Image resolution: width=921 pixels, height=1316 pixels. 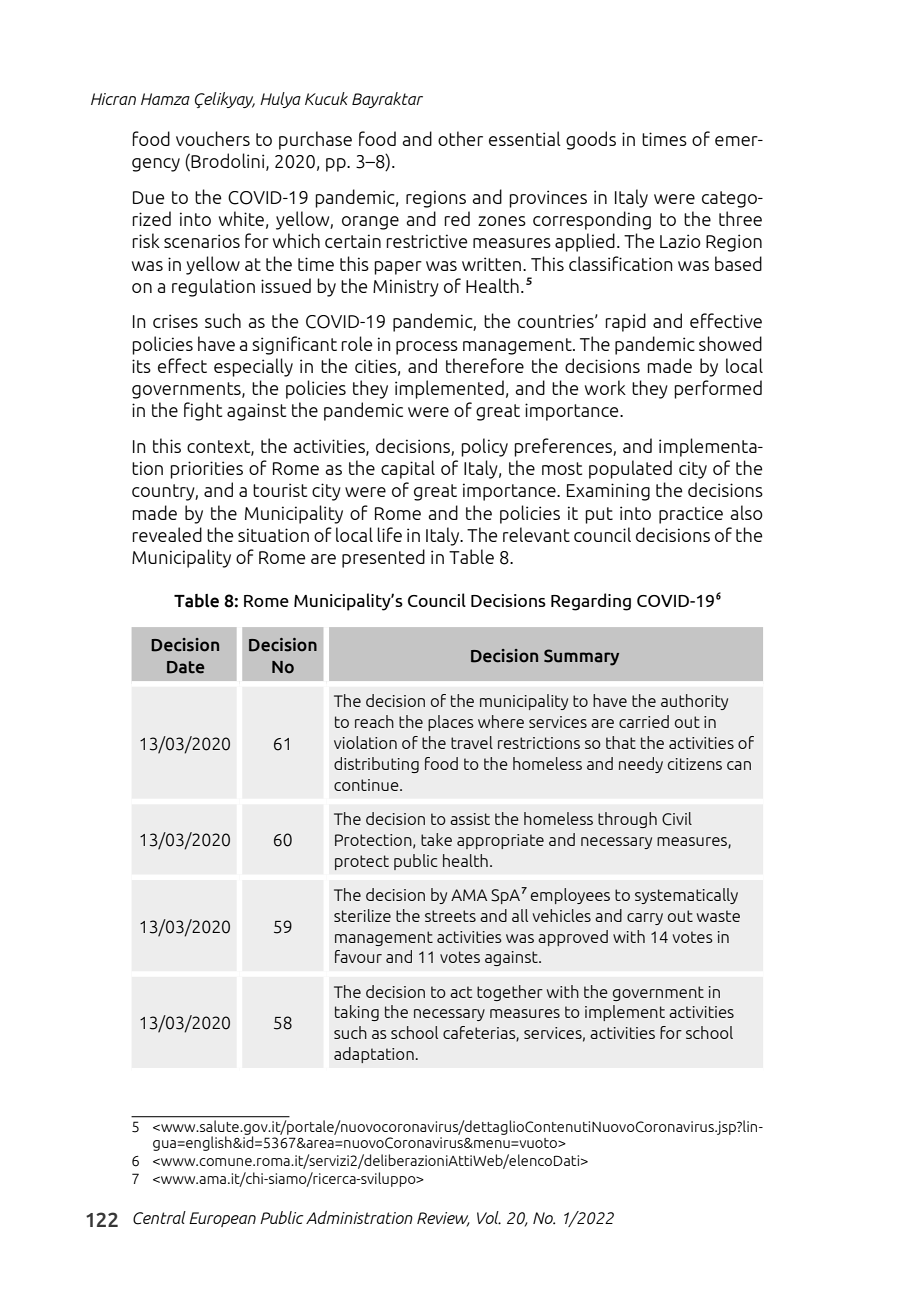 What do you see at coordinates (460, 138) in the screenshot?
I see `other` at bounding box center [460, 138].
